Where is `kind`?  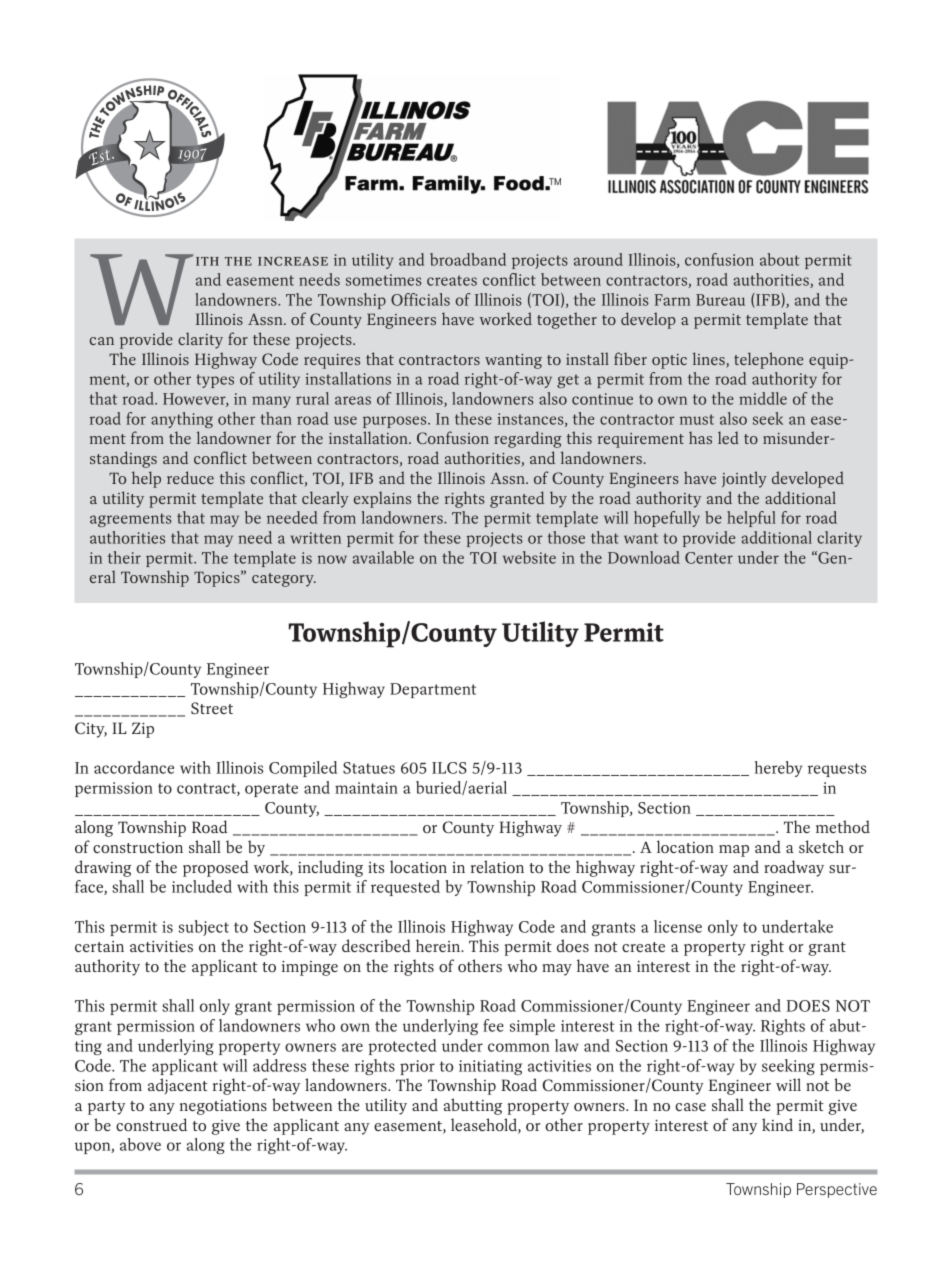
kind is located at coordinates (777, 1124).
